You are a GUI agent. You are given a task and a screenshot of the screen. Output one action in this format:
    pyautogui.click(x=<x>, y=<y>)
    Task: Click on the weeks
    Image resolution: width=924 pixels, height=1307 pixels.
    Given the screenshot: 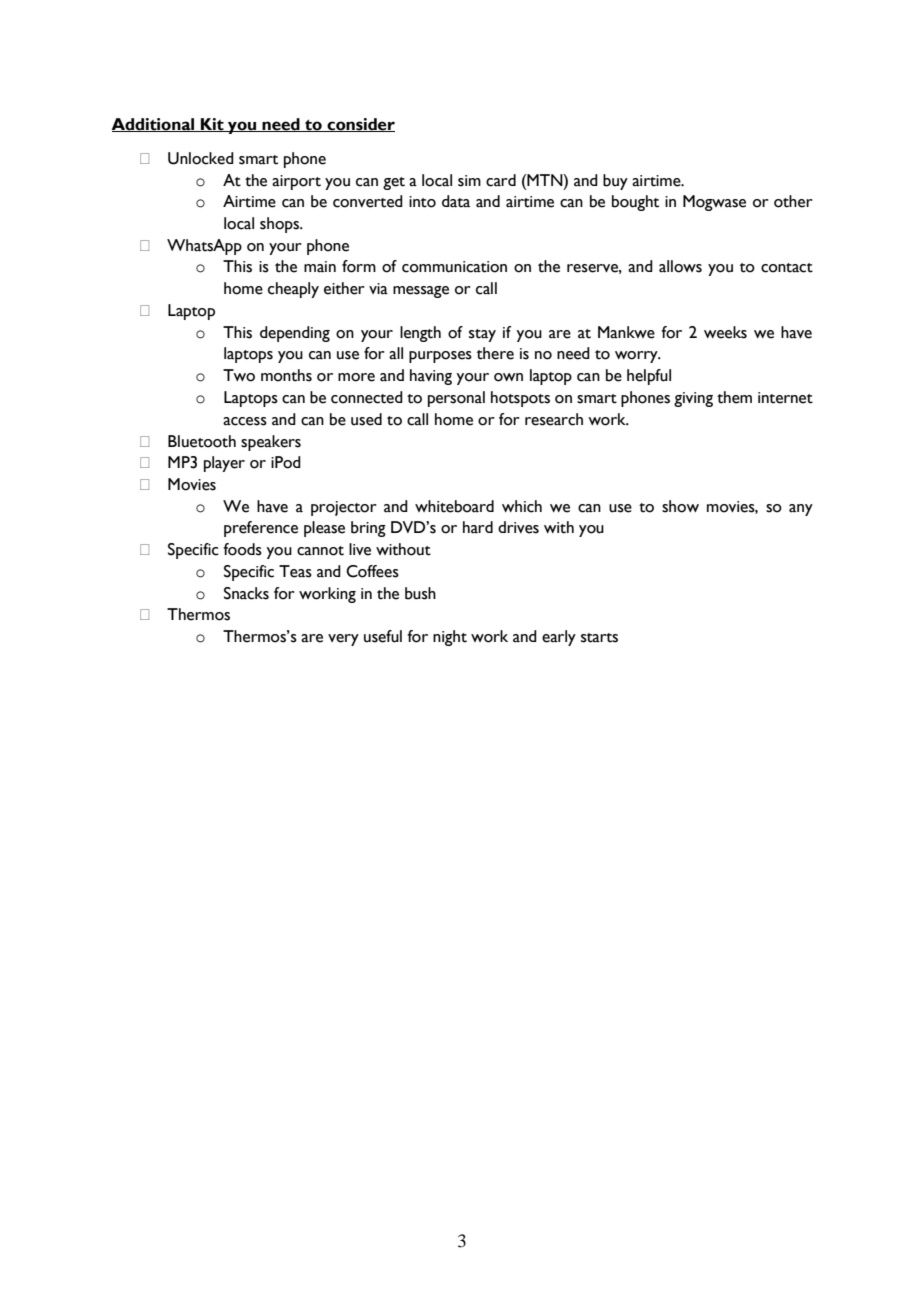 What is the action you would take?
    pyautogui.click(x=725, y=332)
